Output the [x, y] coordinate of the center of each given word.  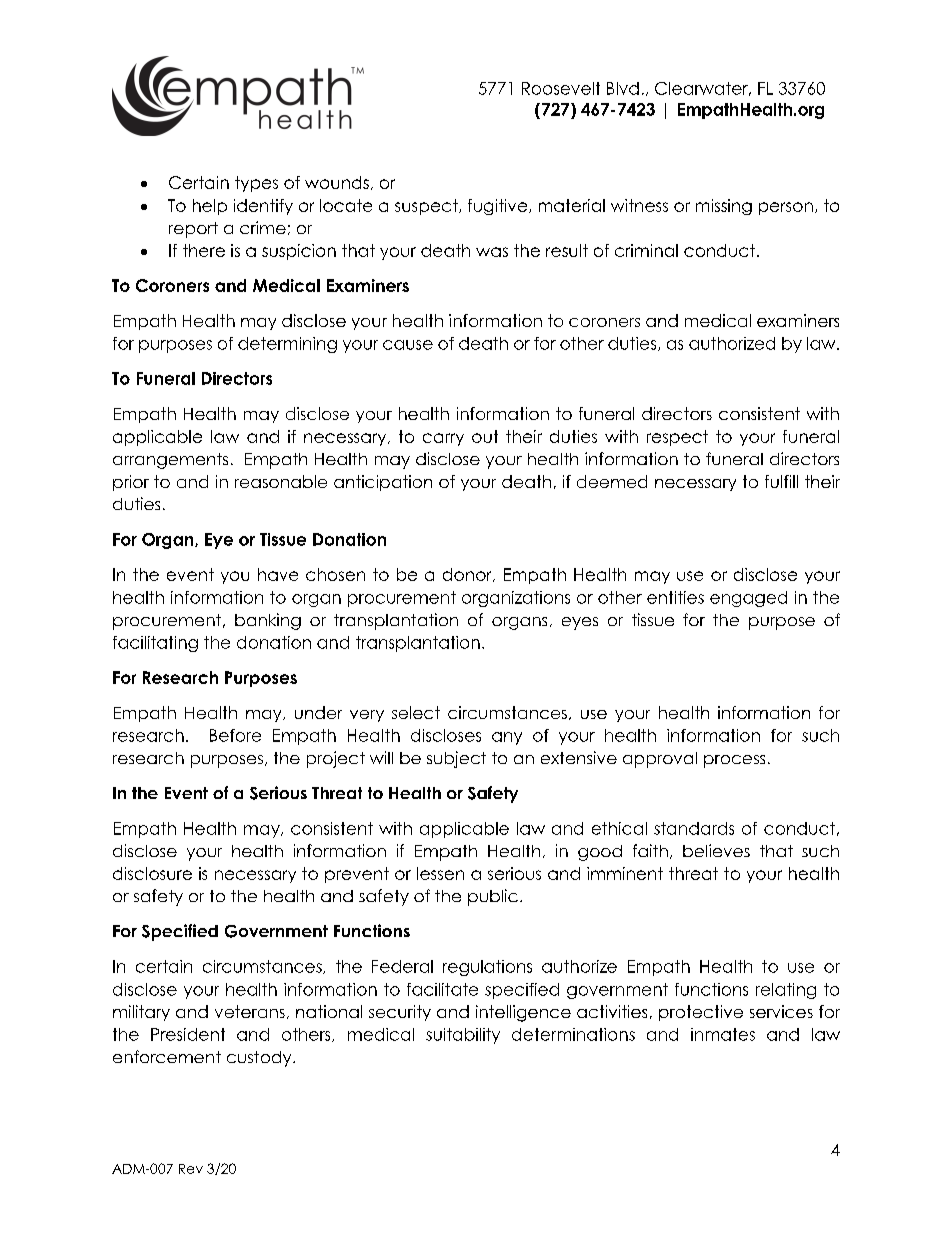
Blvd [623, 88]
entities [675, 597]
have [278, 574]
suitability [463, 1036]
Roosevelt [561, 88]
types [256, 184]
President [188, 1034]
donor [468, 575]
